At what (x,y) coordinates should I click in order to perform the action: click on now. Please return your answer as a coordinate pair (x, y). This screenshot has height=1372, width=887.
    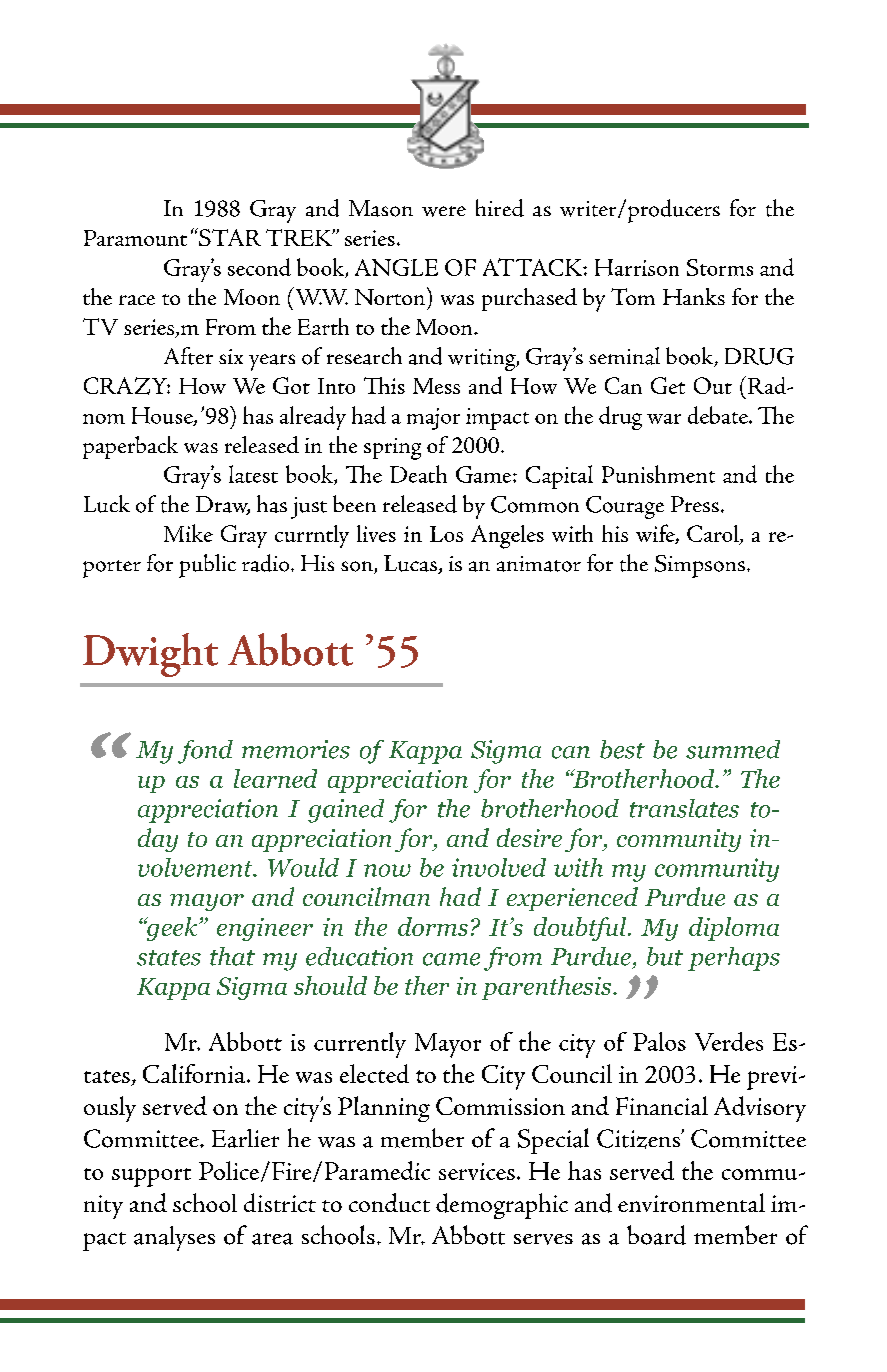
    Looking at the image, I should click on (387, 870).
